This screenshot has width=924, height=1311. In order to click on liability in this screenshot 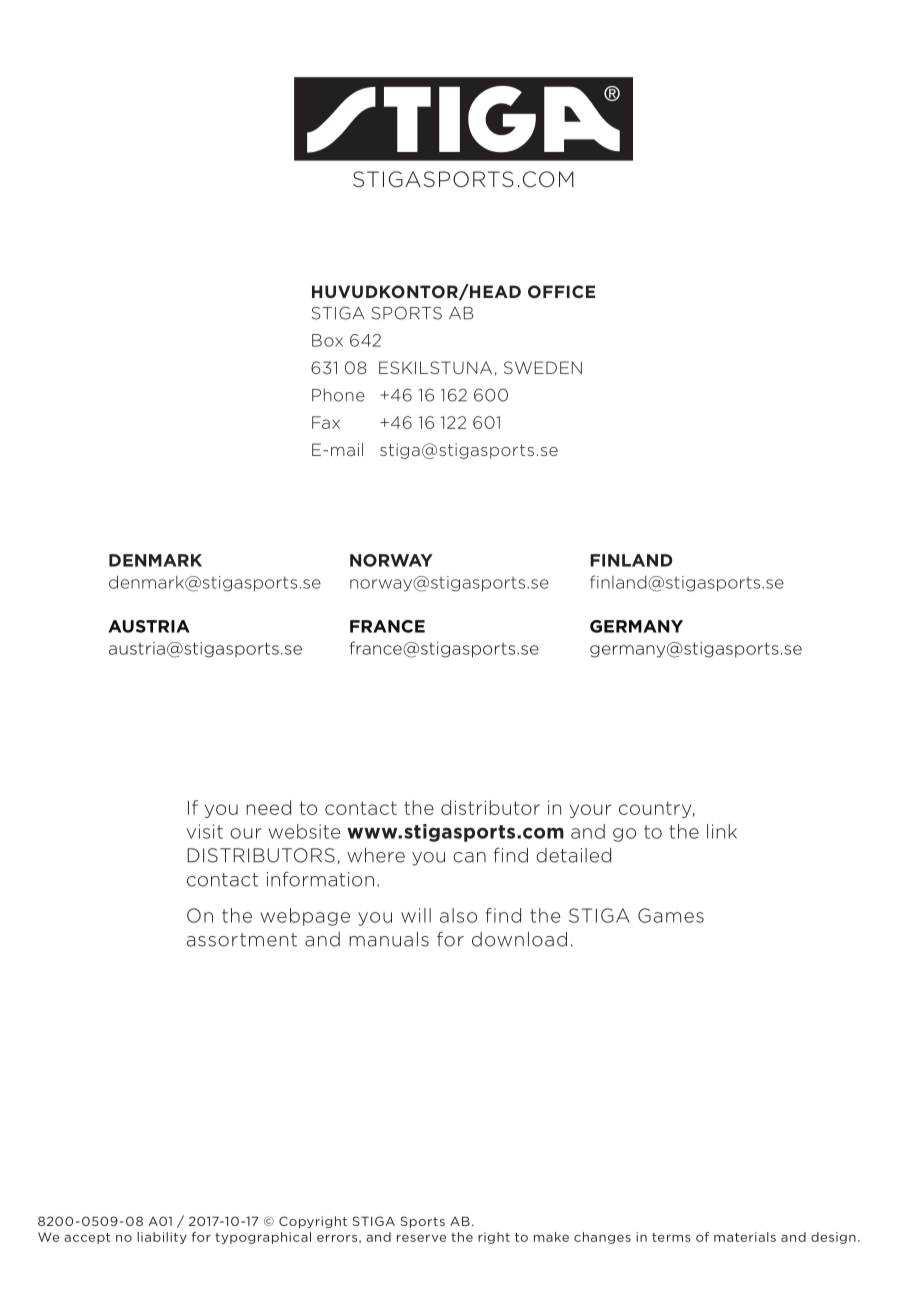, I will do `click(162, 1238)`.
